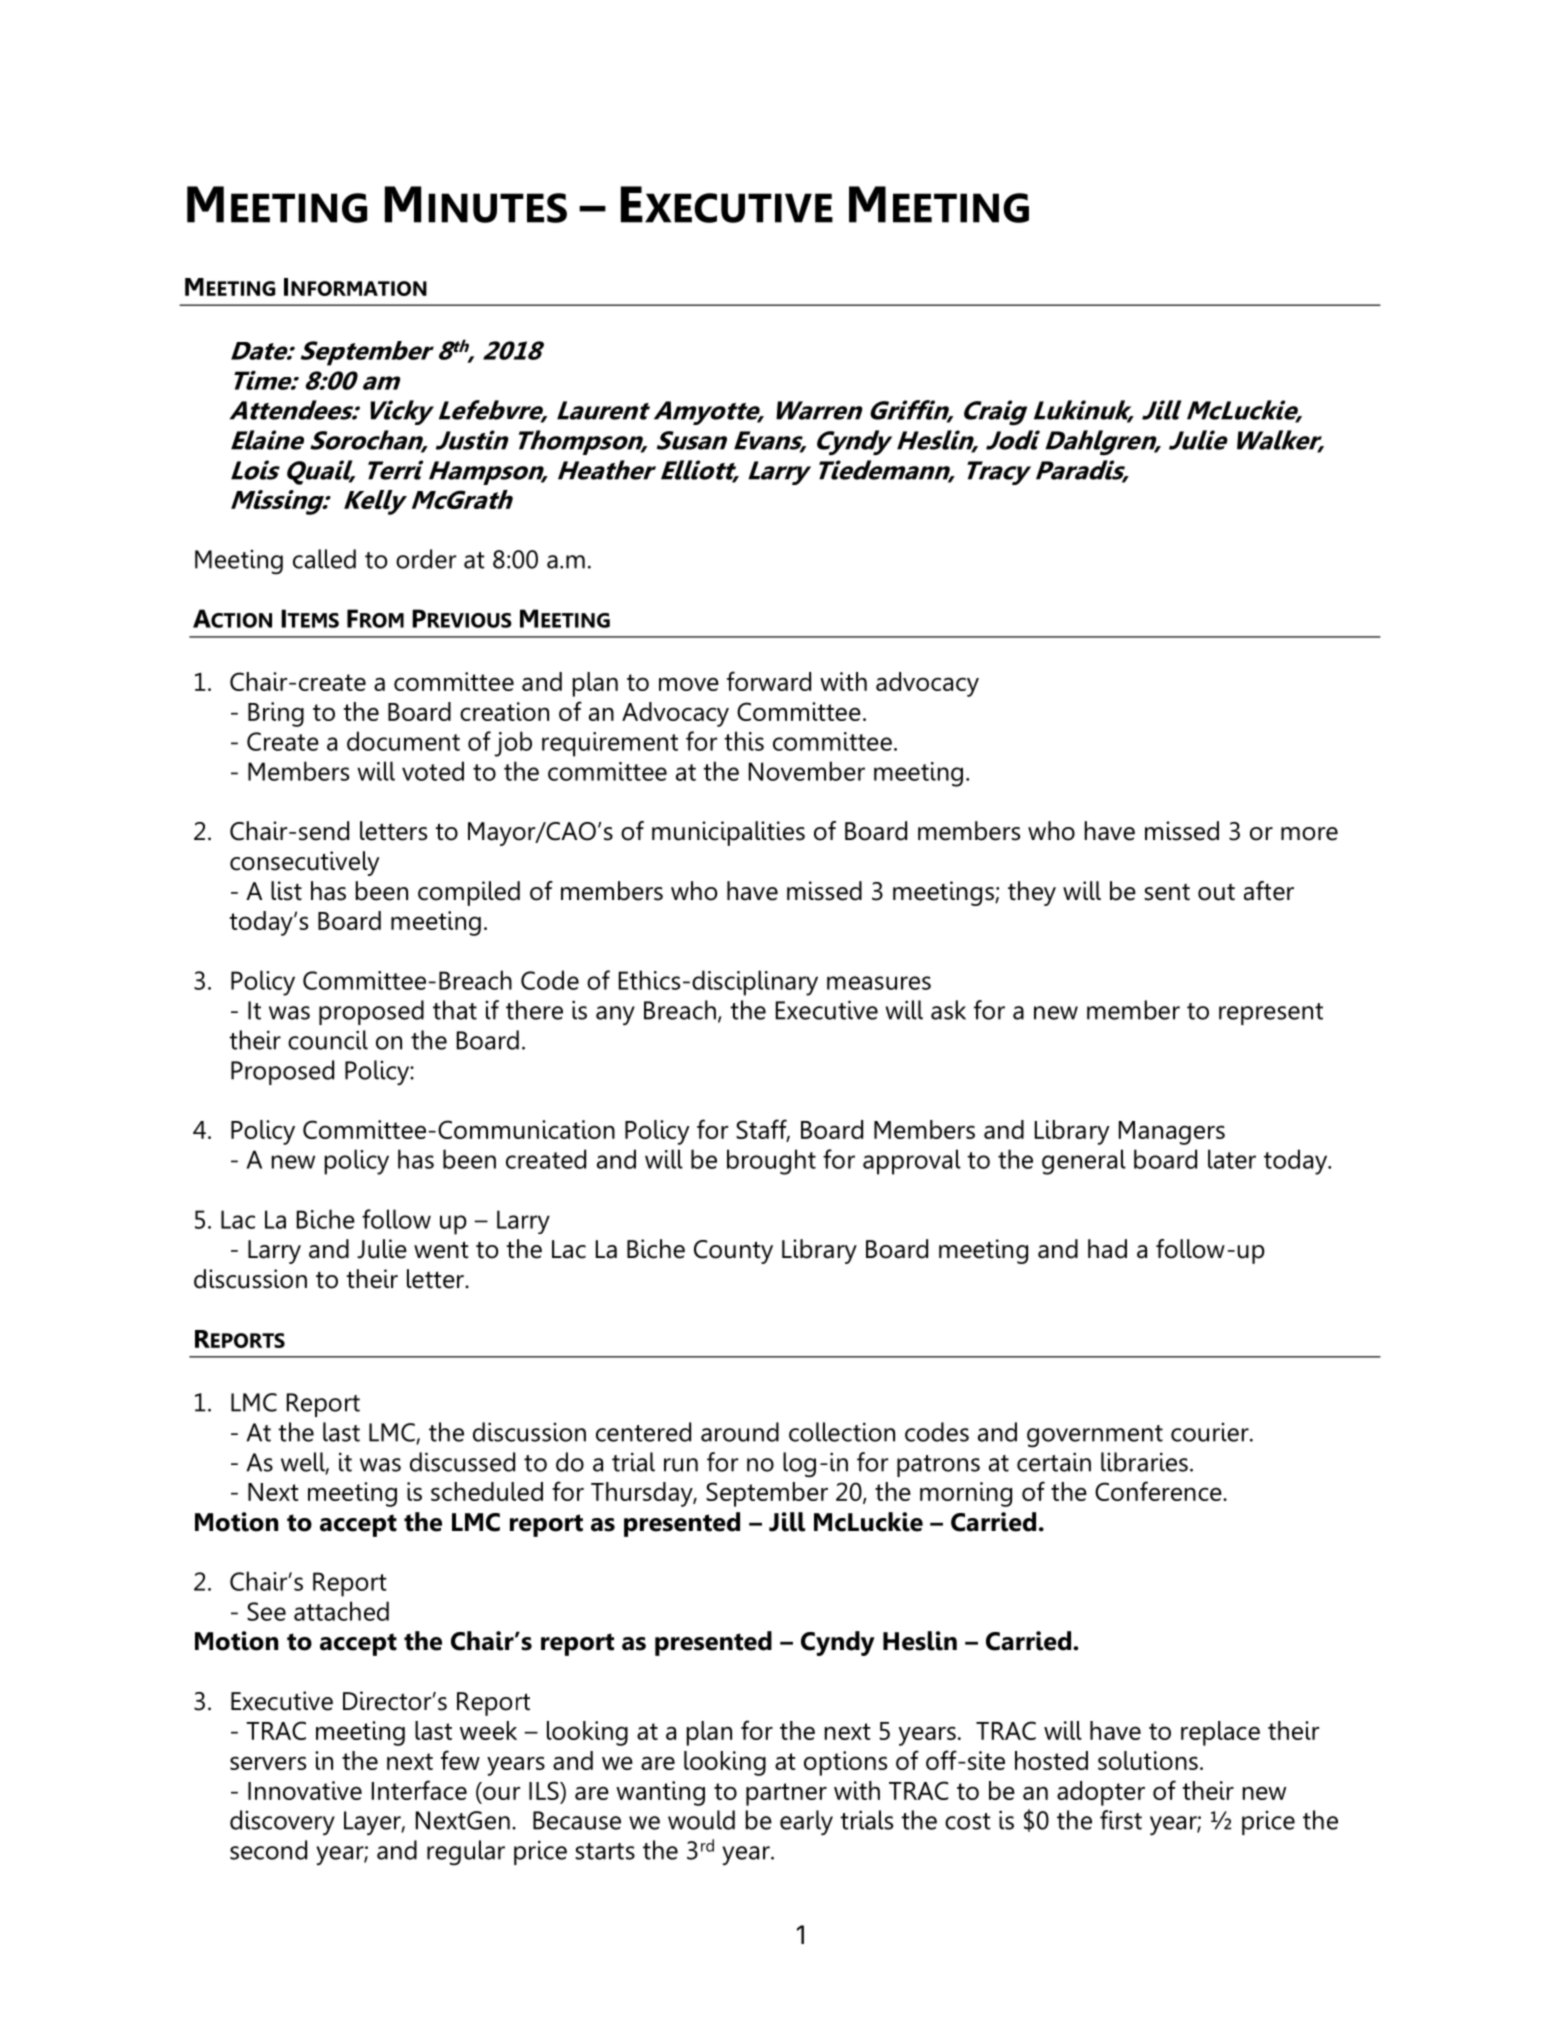  Describe the element at coordinates (487, 1491) in the image. I see `scheduled` at that location.
